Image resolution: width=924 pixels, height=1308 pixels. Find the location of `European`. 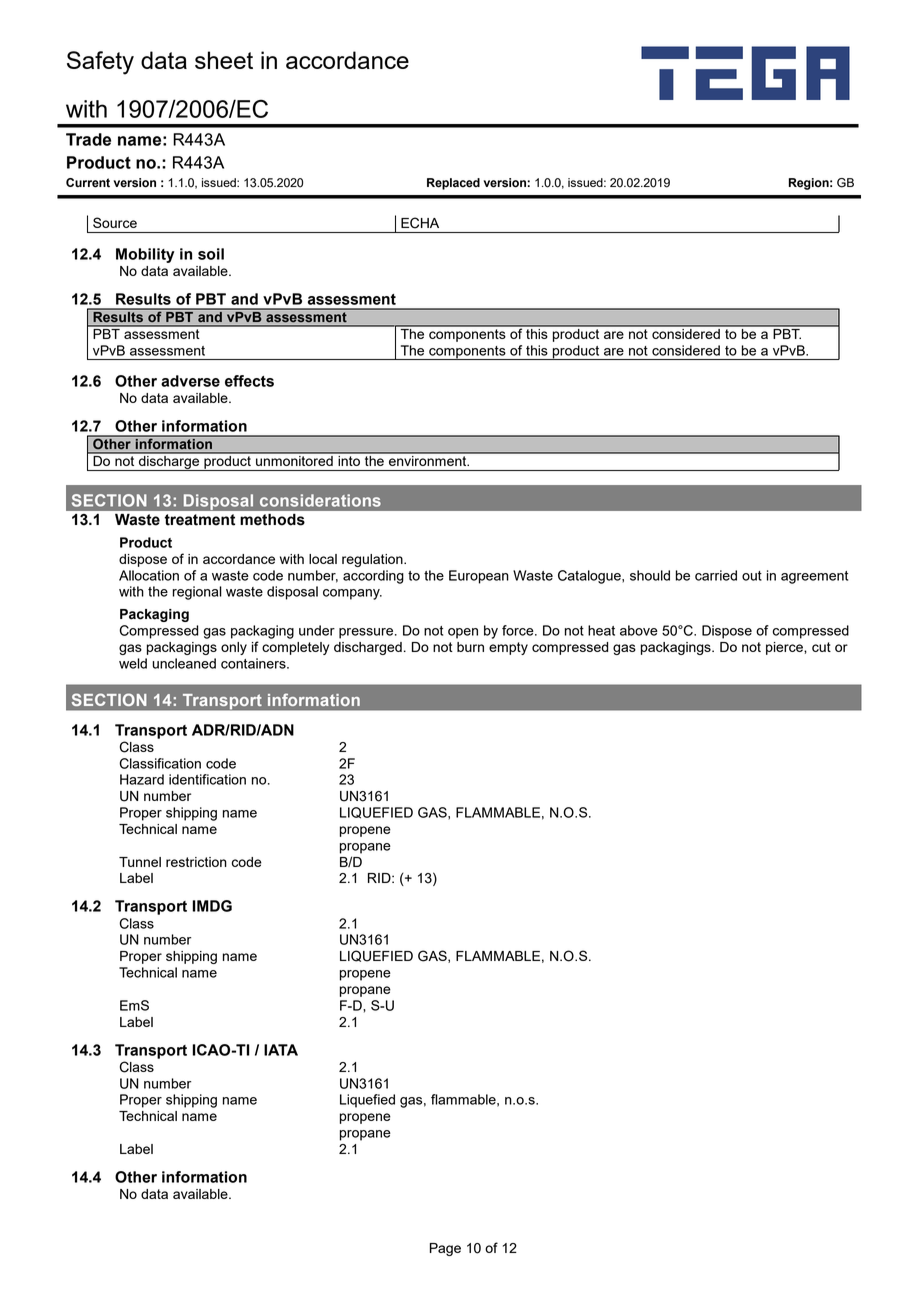

European is located at coordinates (479, 577).
